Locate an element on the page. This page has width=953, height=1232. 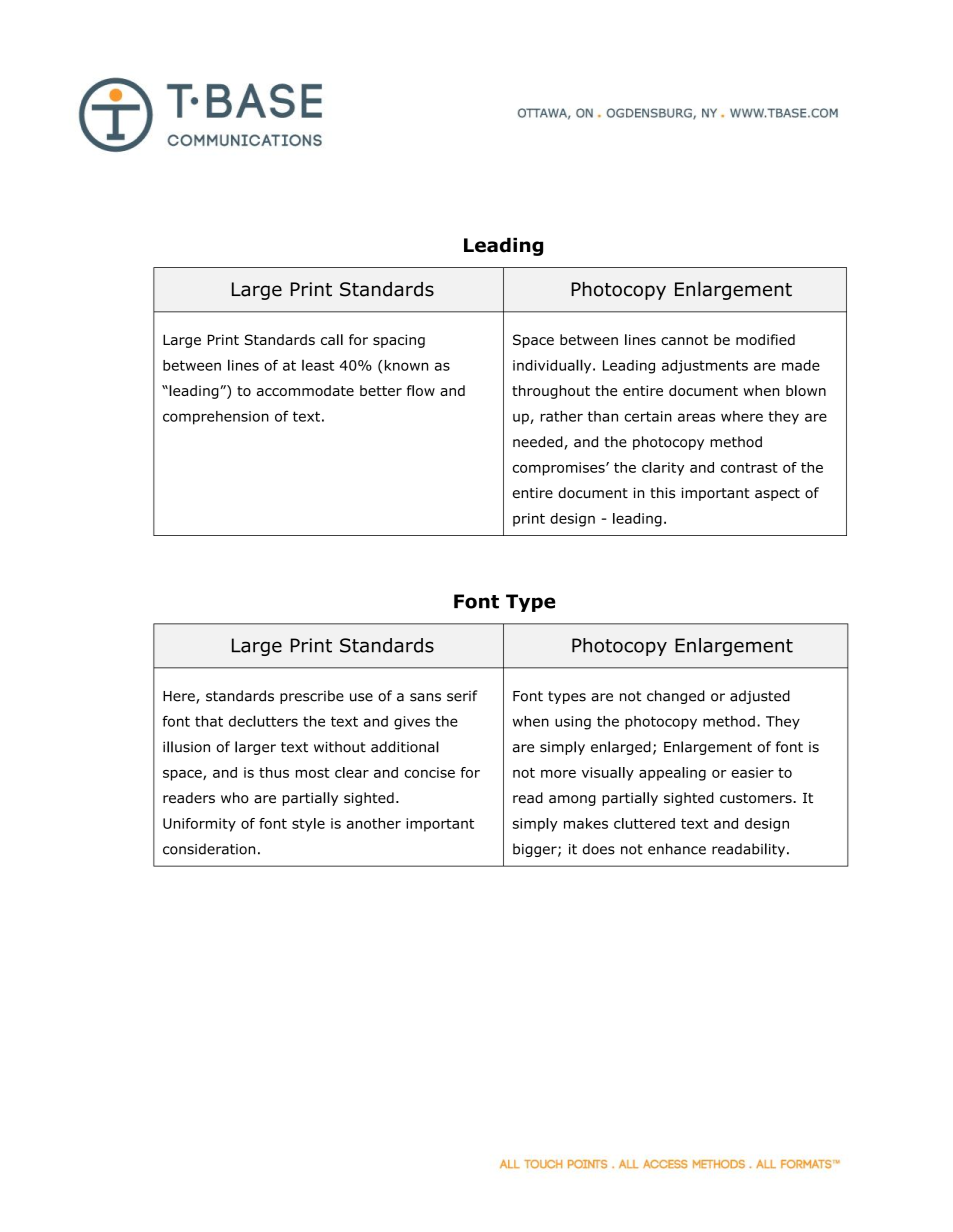
known is located at coordinates (406, 365).
